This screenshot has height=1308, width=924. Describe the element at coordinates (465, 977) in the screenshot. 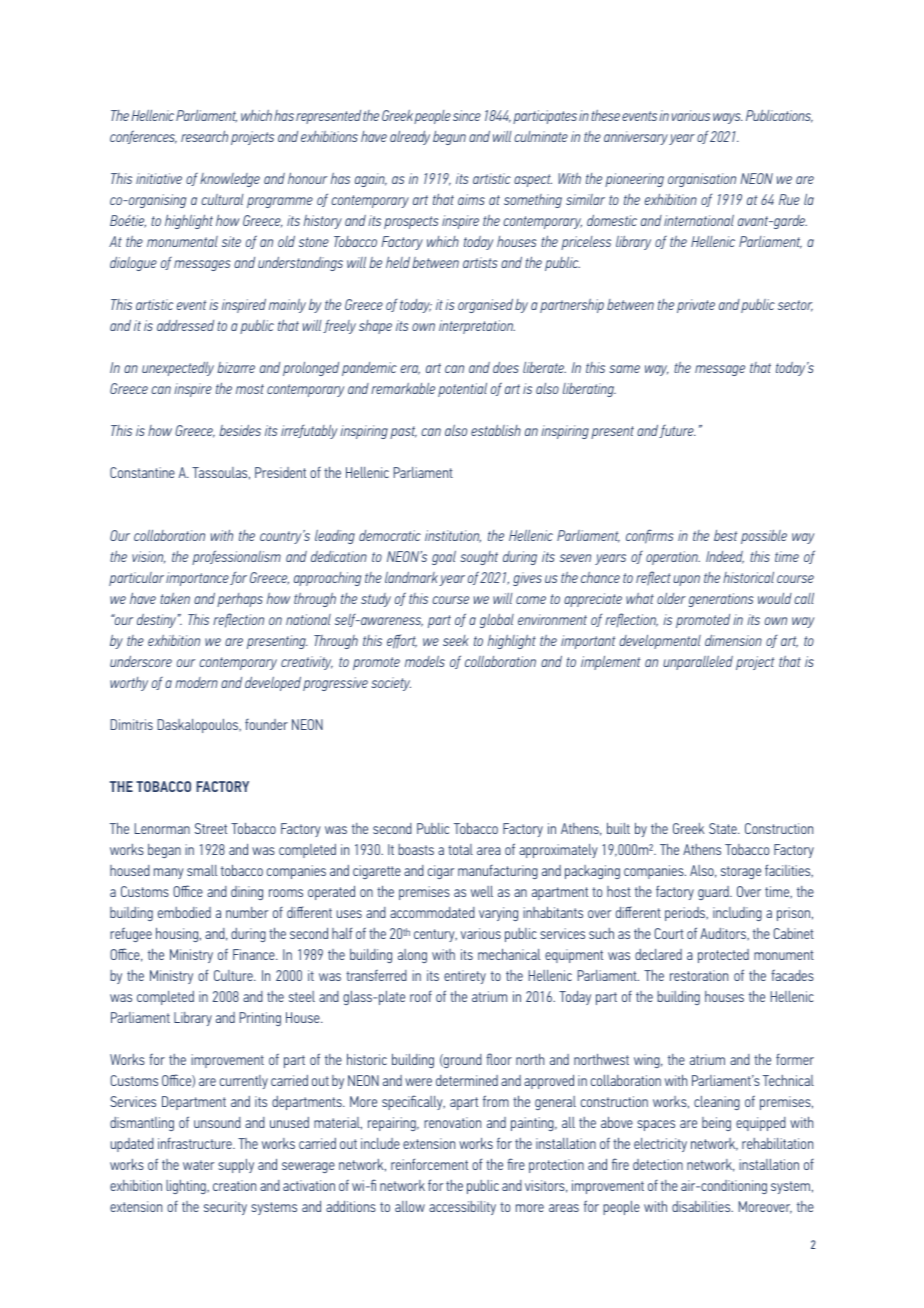

I see `entirety` at that location.
